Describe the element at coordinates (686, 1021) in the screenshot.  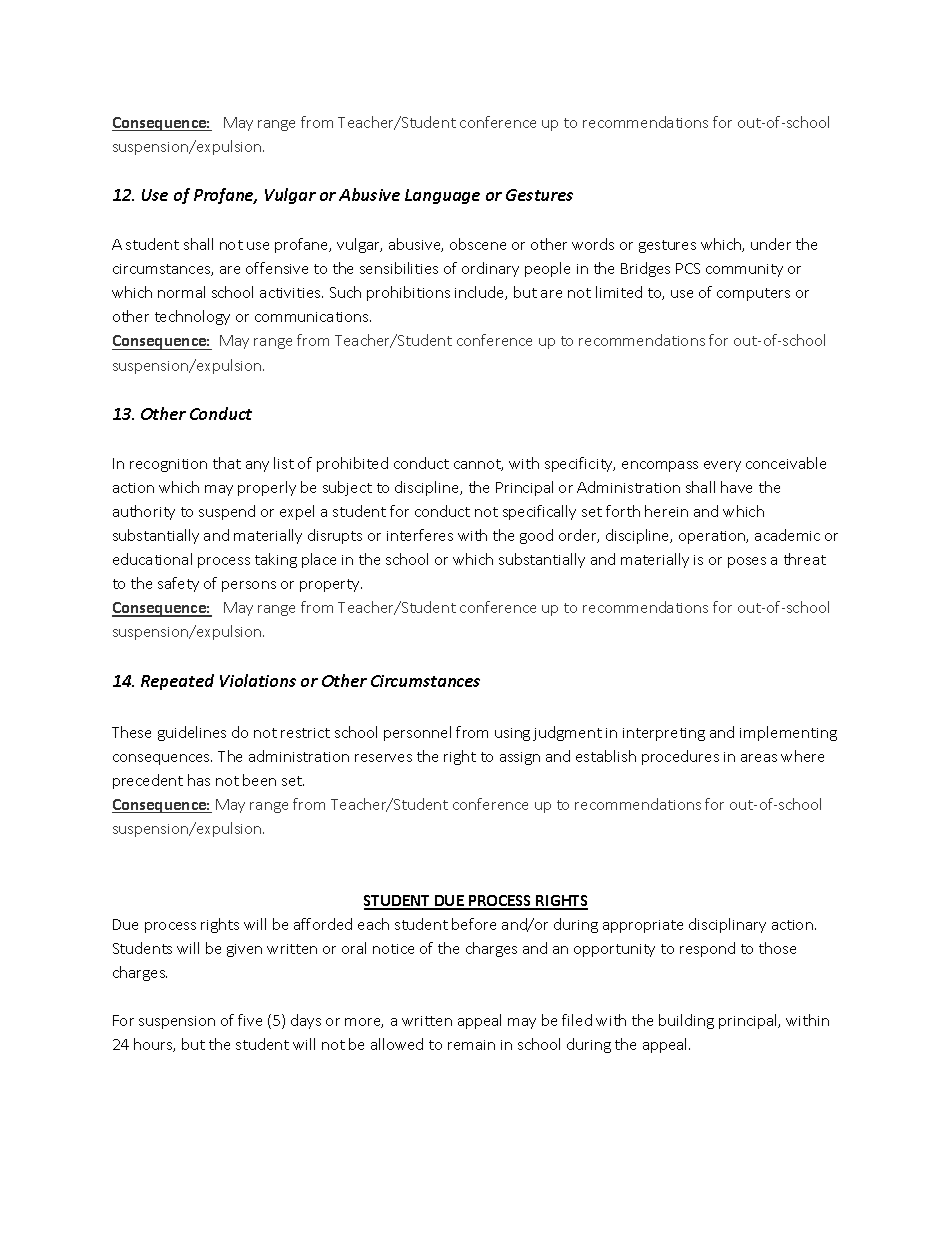
I see `building` at that location.
